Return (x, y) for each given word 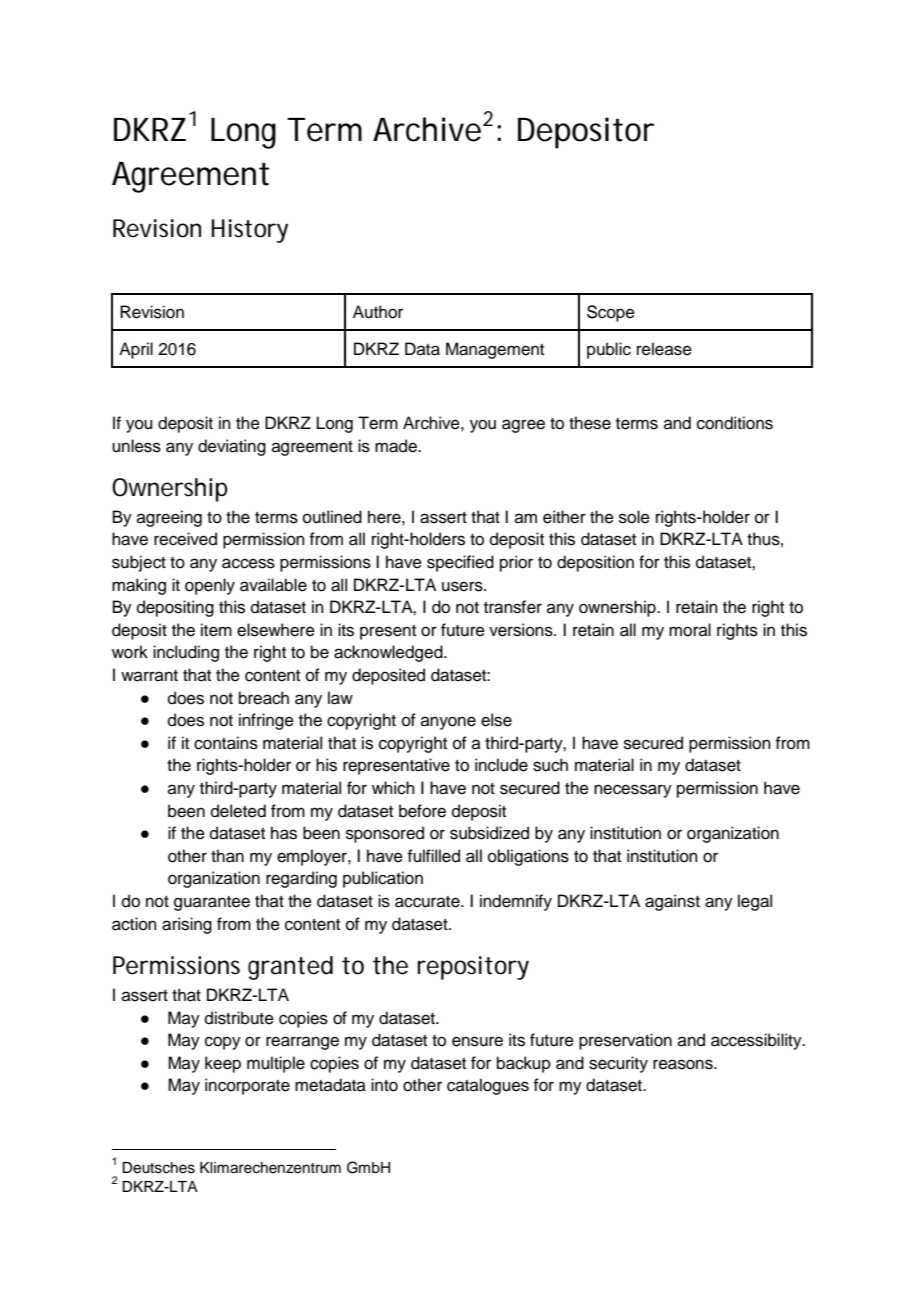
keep (223, 1064)
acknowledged (389, 653)
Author (378, 312)
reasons (684, 1064)
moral (690, 630)
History (249, 231)
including (186, 653)
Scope (611, 313)
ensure (477, 1041)
